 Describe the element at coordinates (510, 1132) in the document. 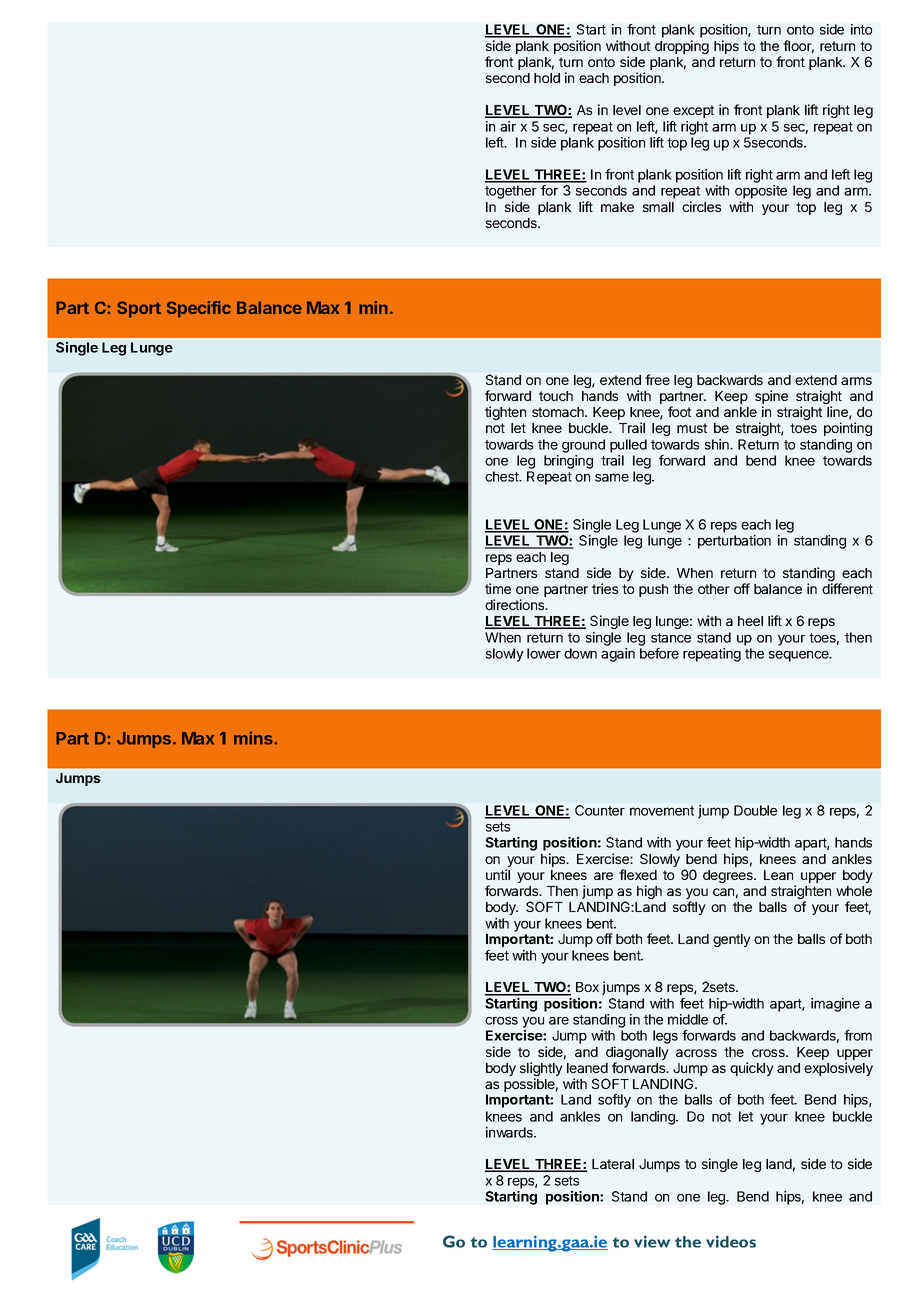

I see `inwards` at that location.
